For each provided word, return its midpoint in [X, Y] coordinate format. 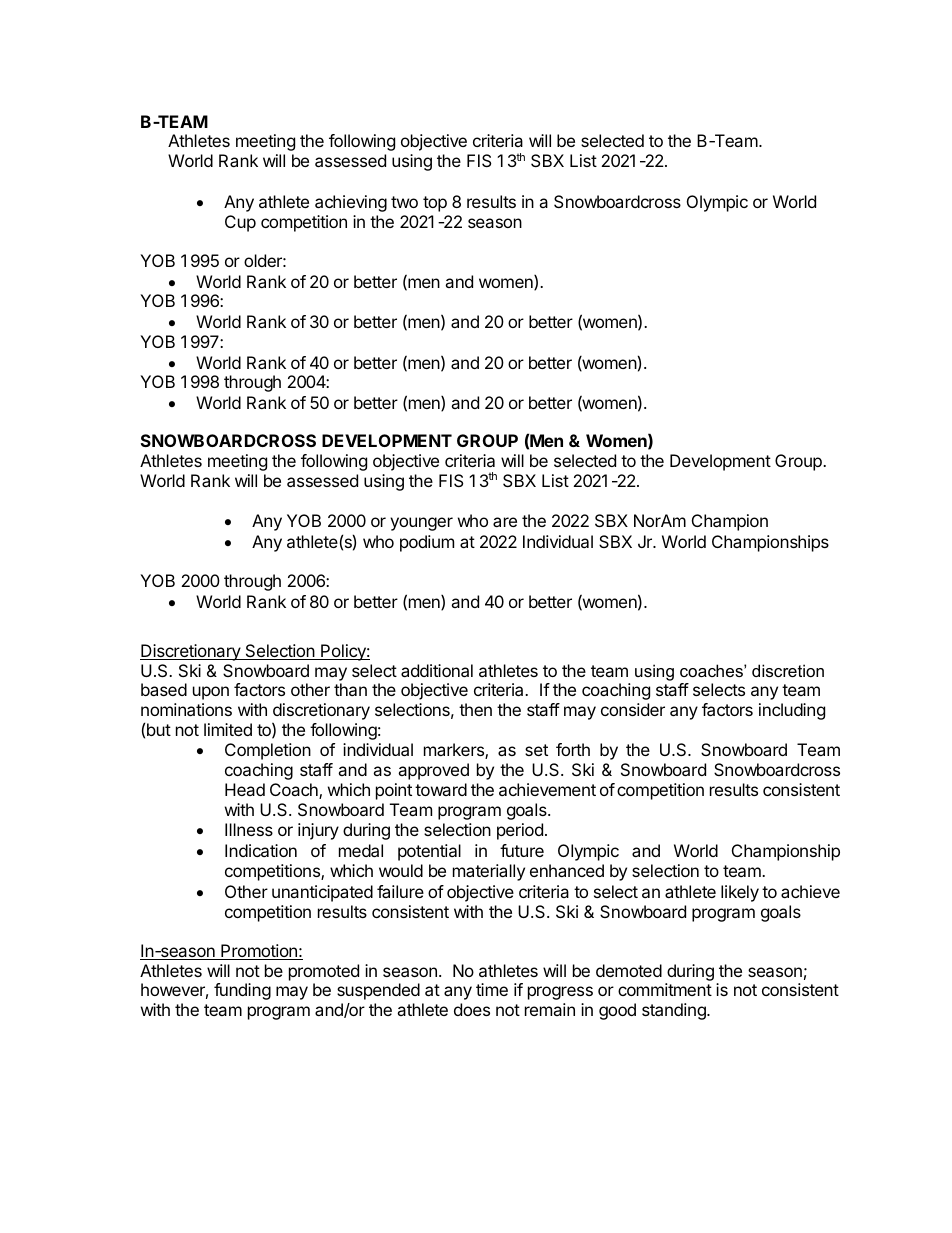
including [792, 711]
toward [441, 789]
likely [740, 893]
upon [211, 693]
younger [421, 524]
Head [245, 789]
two [404, 202]
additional [437, 670]
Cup [240, 223]
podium [427, 543]
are [505, 522]
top [435, 204]
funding [242, 991]
